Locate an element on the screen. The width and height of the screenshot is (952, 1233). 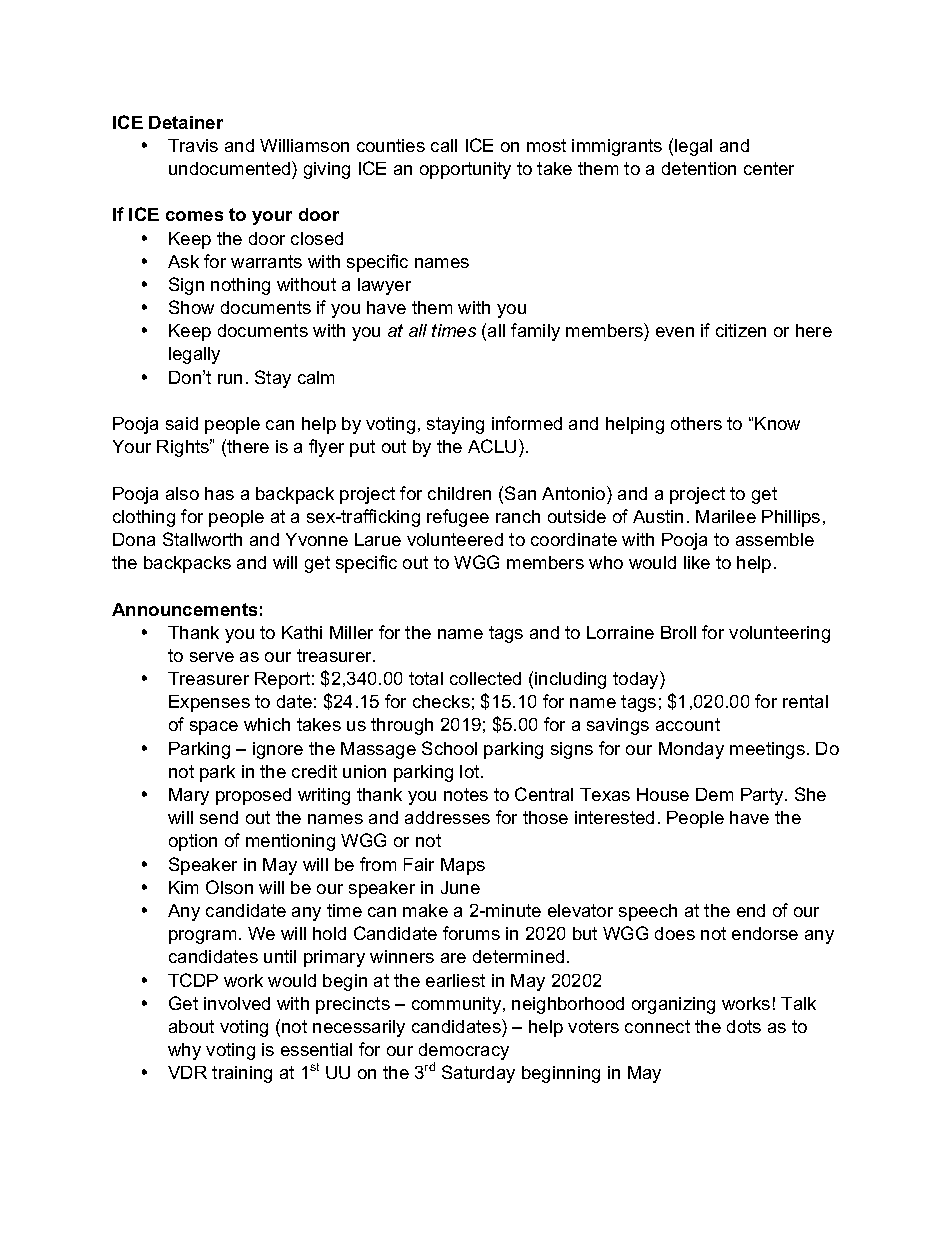
volunteering is located at coordinates (779, 634).
